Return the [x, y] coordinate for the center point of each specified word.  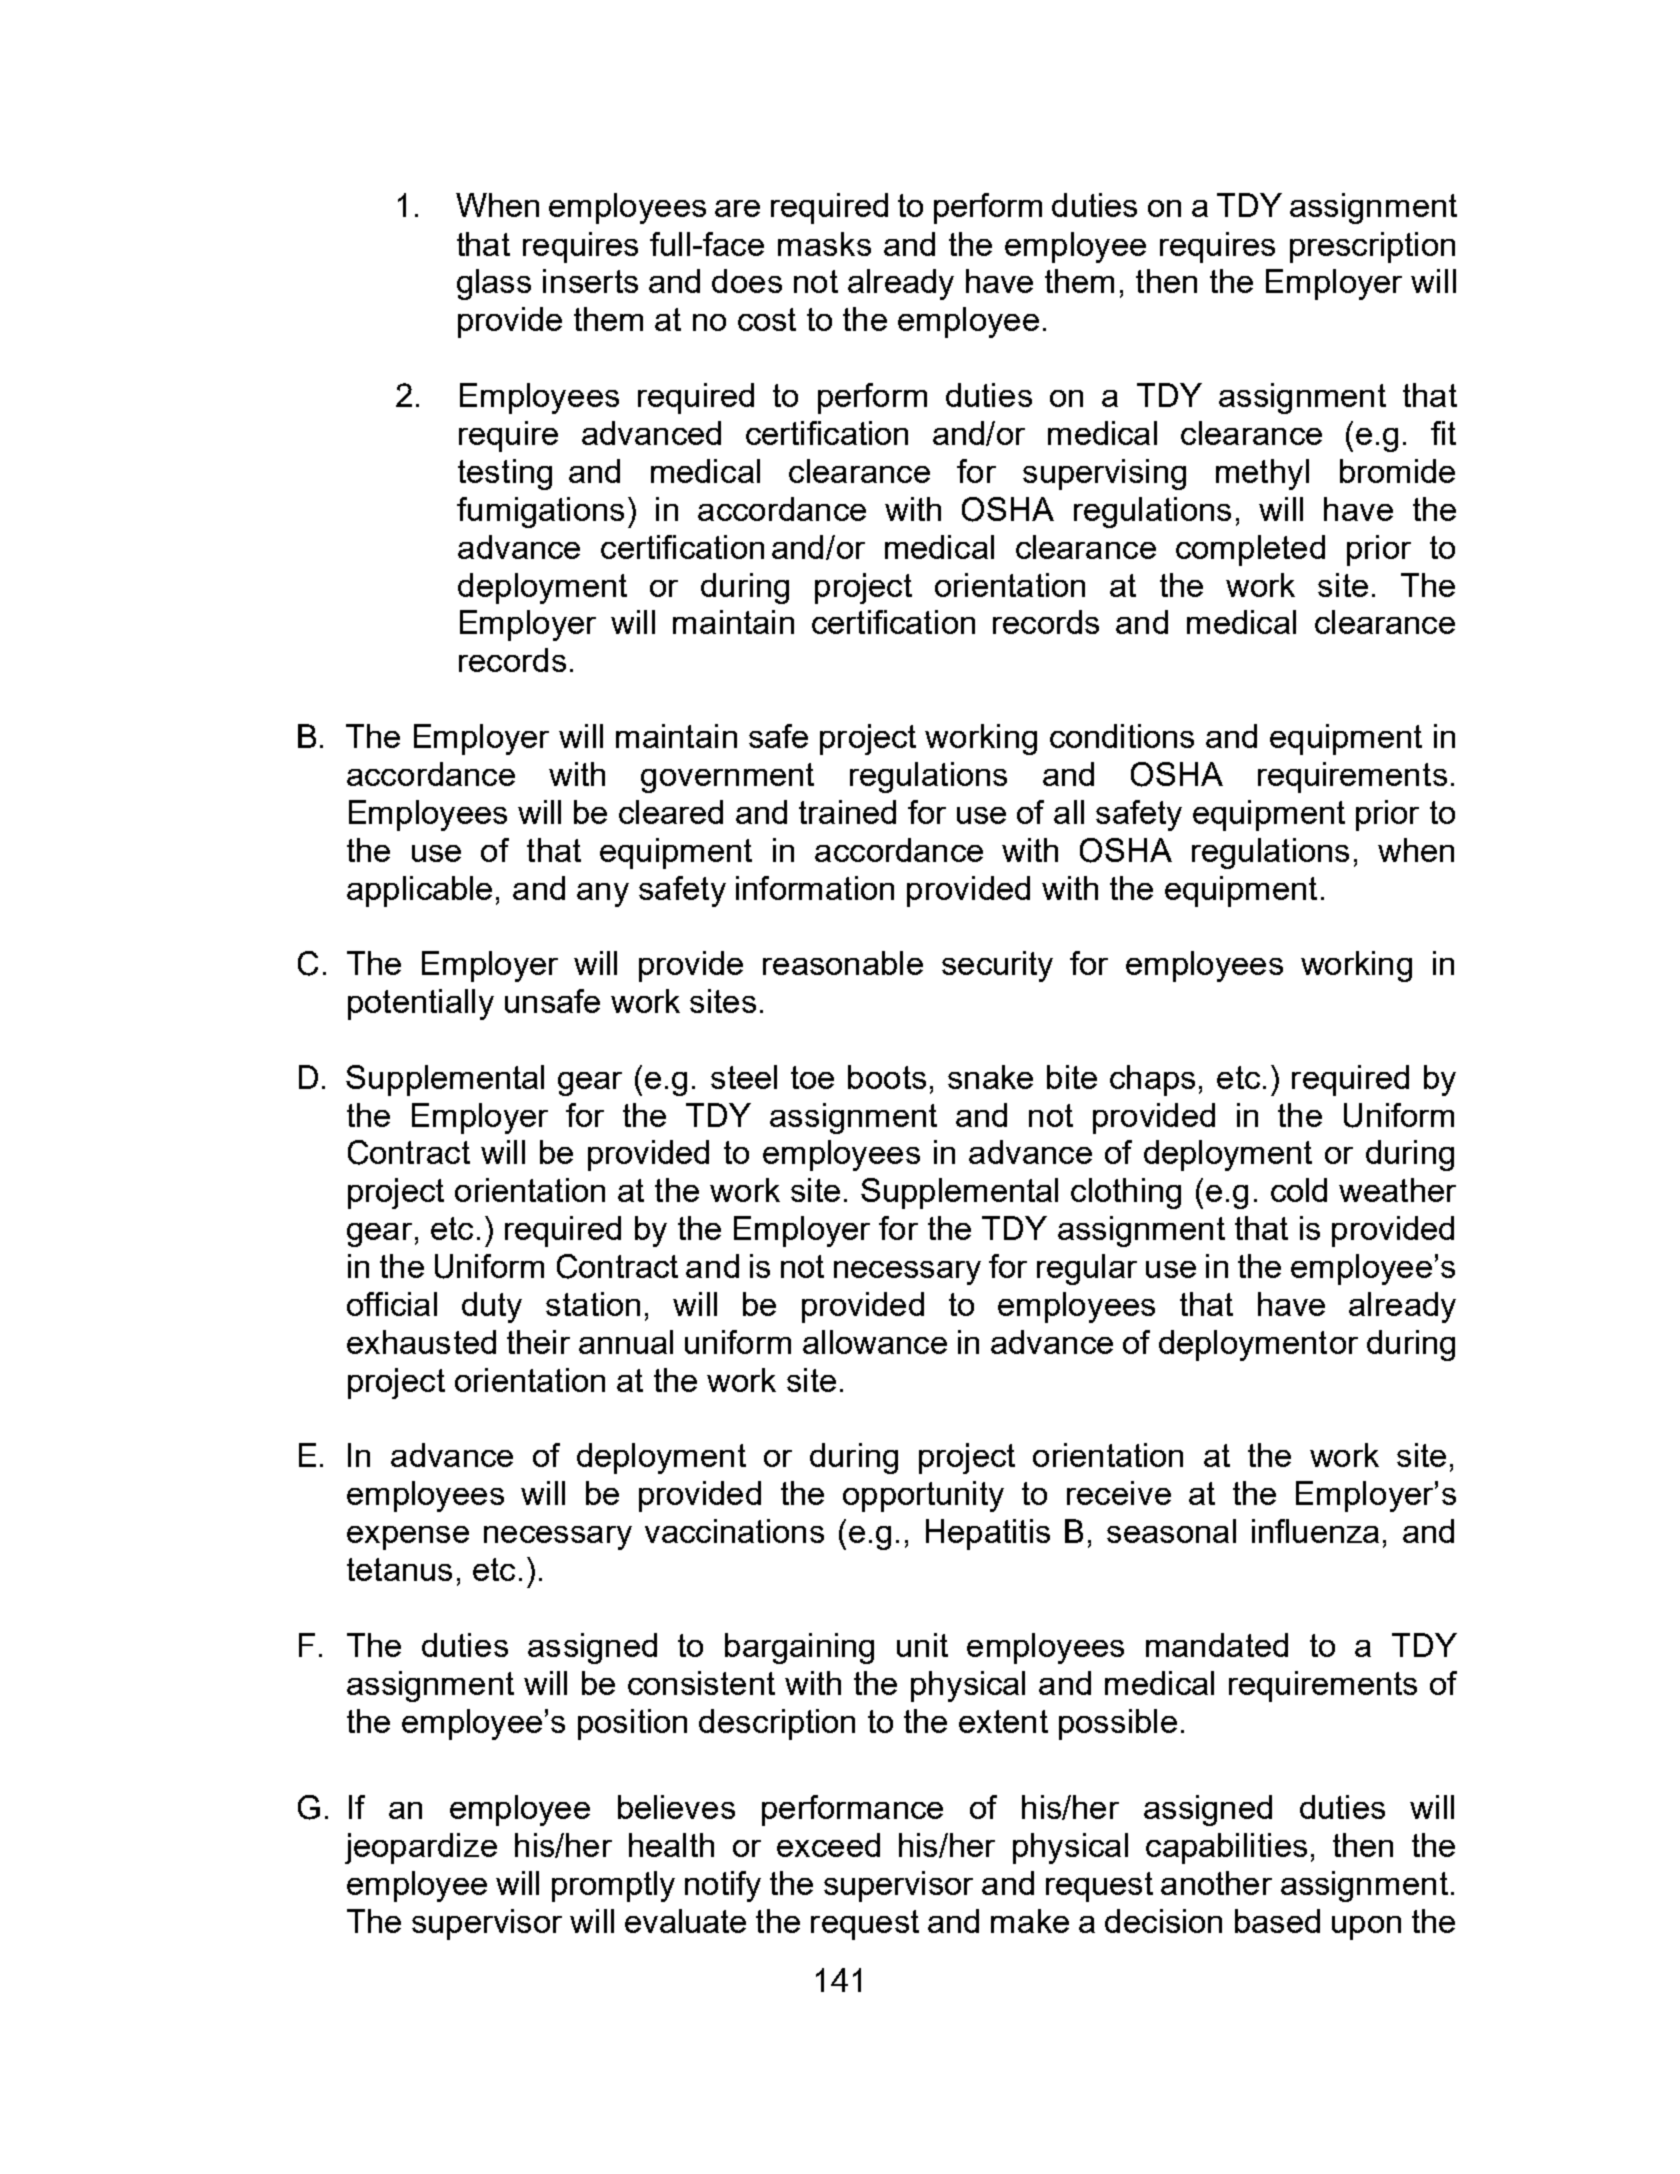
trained [847, 812]
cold [1299, 1190]
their [538, 1342]
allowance [875, 1342]
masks [824, 244]
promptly [613, 1886]
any [603, 895]
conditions [1122, 736]
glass [494, 284]
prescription [1372, 247]
